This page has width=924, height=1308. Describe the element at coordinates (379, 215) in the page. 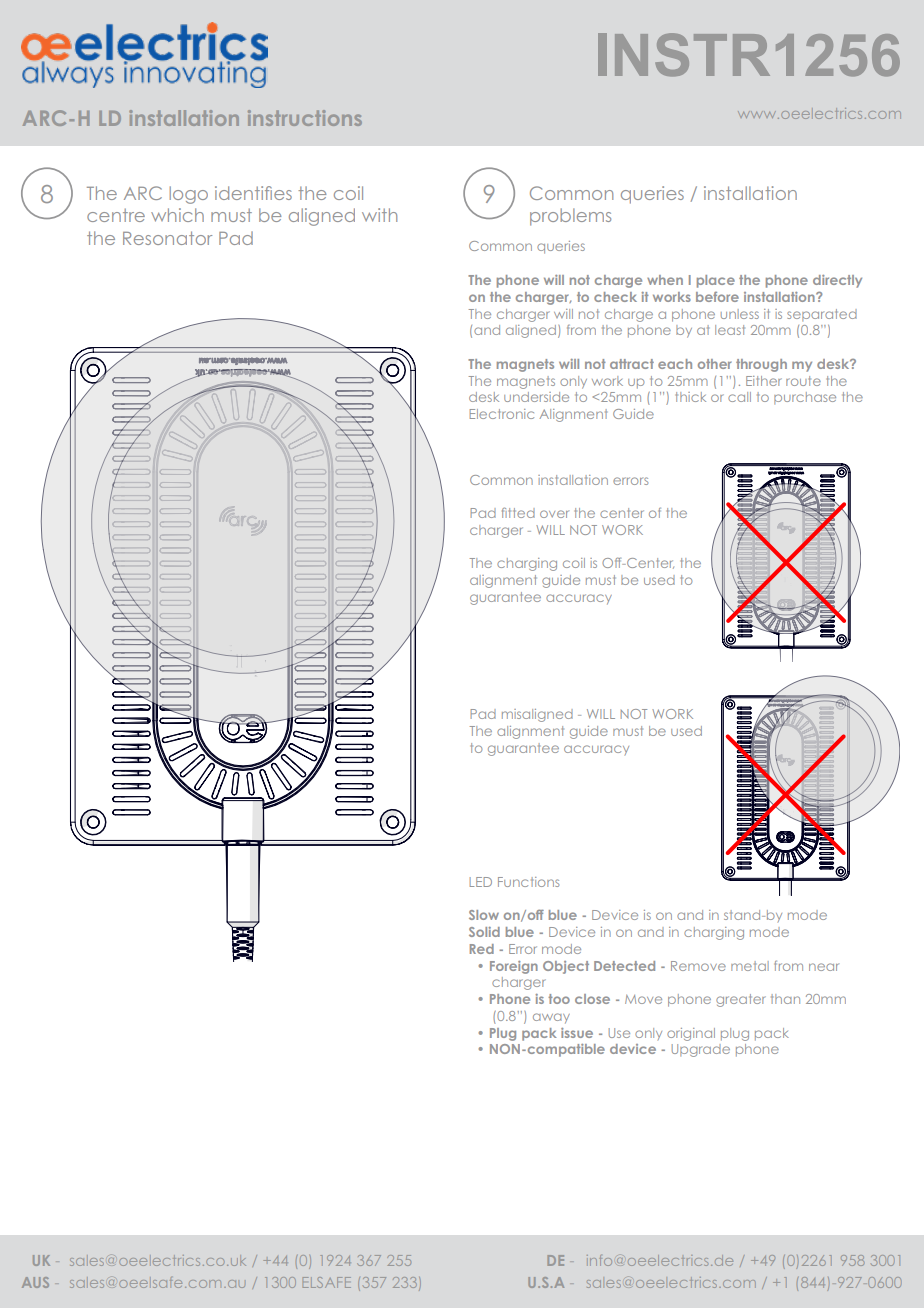

I see `with` at that location.
